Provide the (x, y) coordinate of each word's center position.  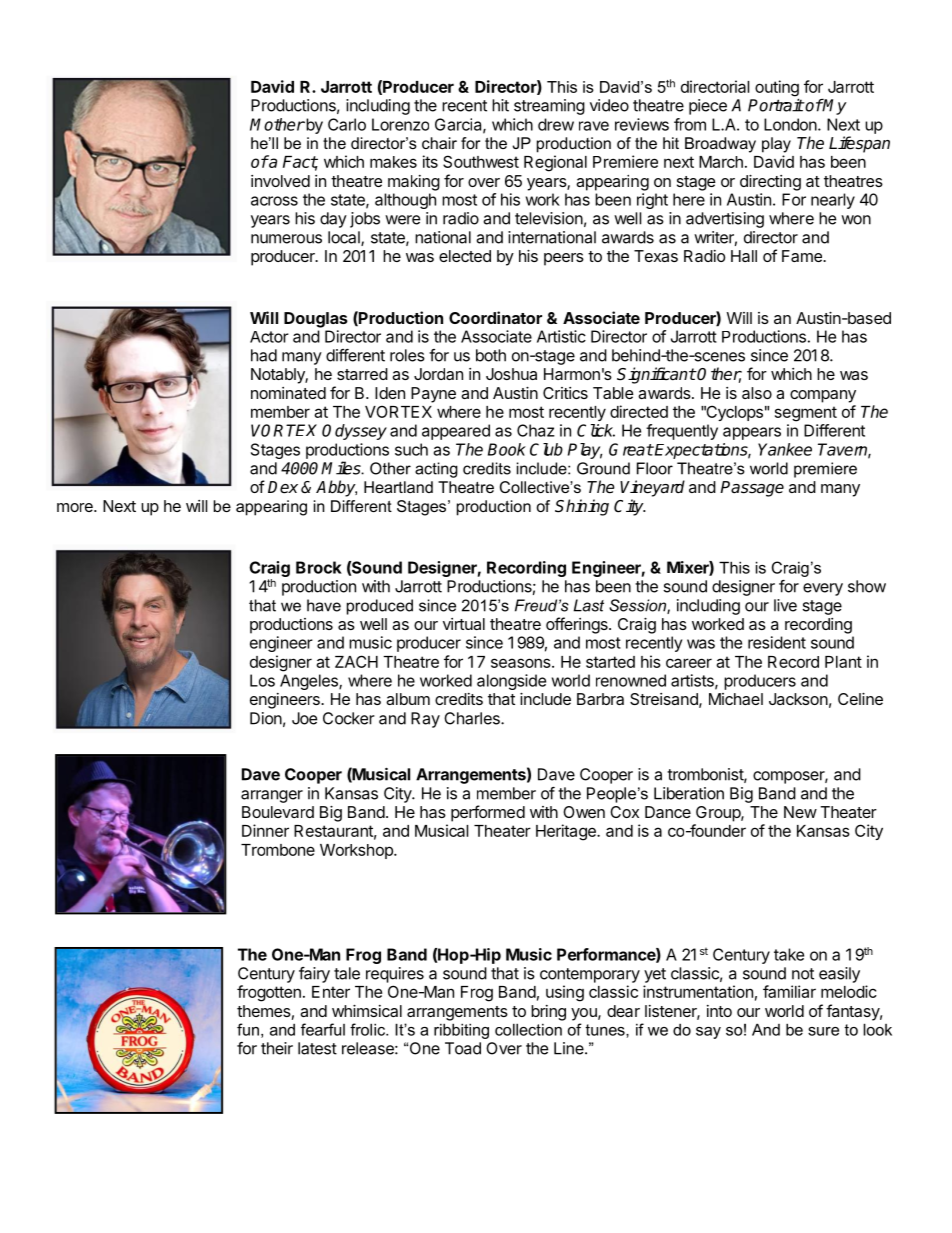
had (264, 355)
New (800, 812)
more (76, 507)
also (757, 393)
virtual (464, 624)
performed (488, 813)
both (491, 355)
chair (439, 143)
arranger (272, 796)
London (791, 124)
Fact (300, 163)
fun (248, 1029)
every (823, 589)
